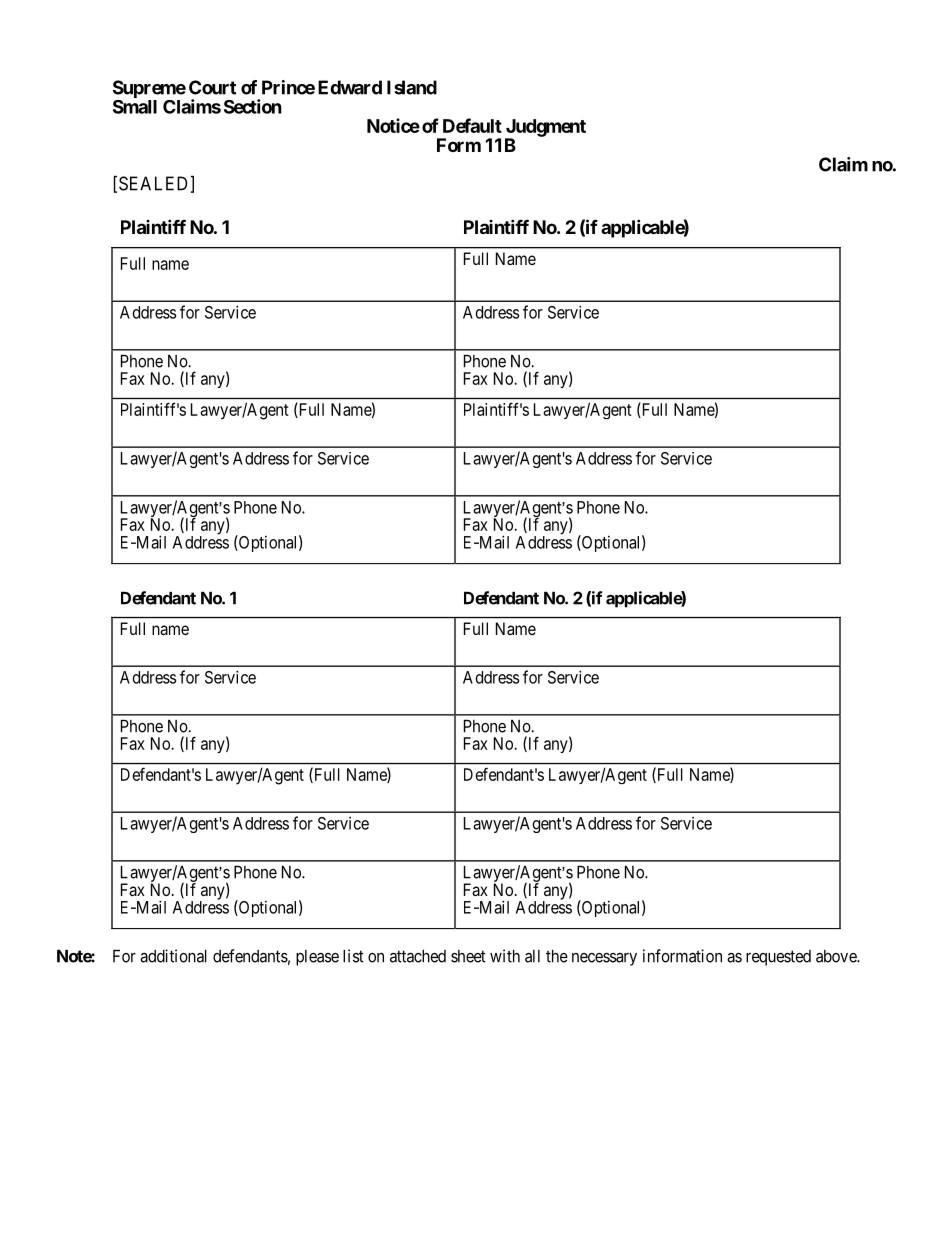 This screenshot has height=1233, width=952. Describe the element at coordinates (472, 125) in the screenshot. I see `Default` at that location.
